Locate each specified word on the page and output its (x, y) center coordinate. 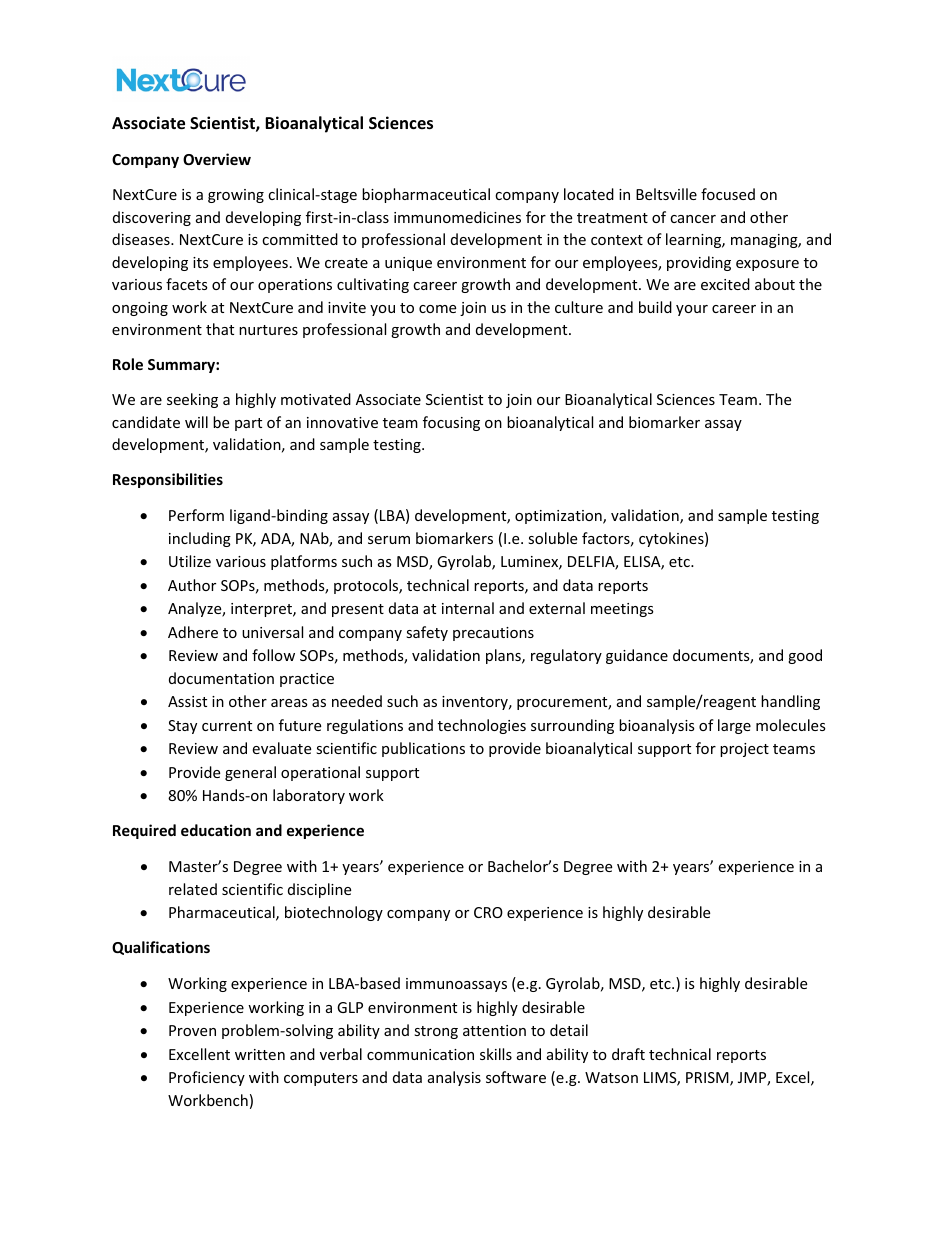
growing (236, 196)
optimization (559, 517)
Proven (192, 1030)
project (744, 750)
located (589, 194)
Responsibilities (168, 480)
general (250, 773)
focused (728, 194)
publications (423, 749)
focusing (451, 423)
